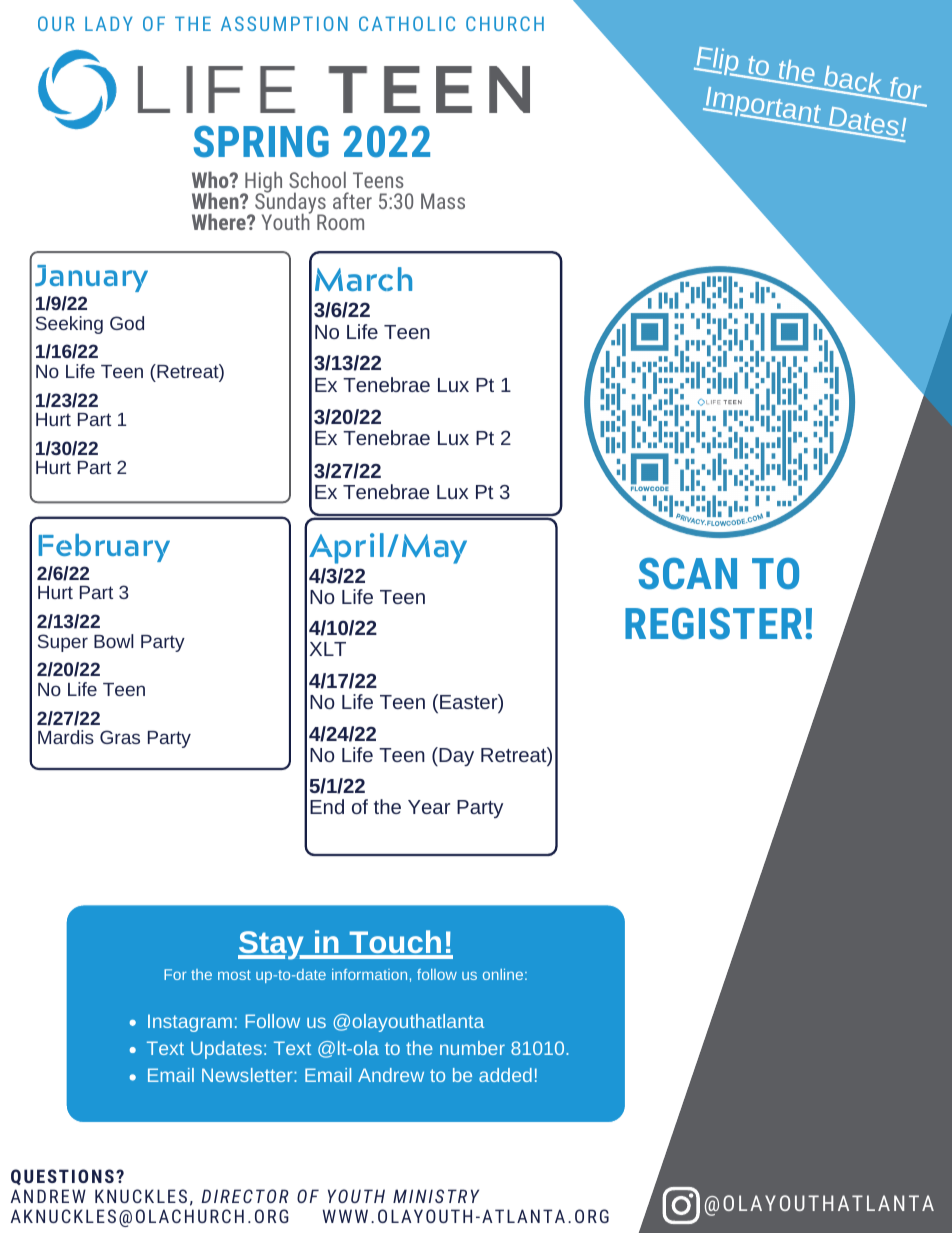 Image resolution: width=952 pixels, height=1233 pixels. Describe the element at coordinates (407, 23) in the document. I see `CATHOLIC` at that location.
